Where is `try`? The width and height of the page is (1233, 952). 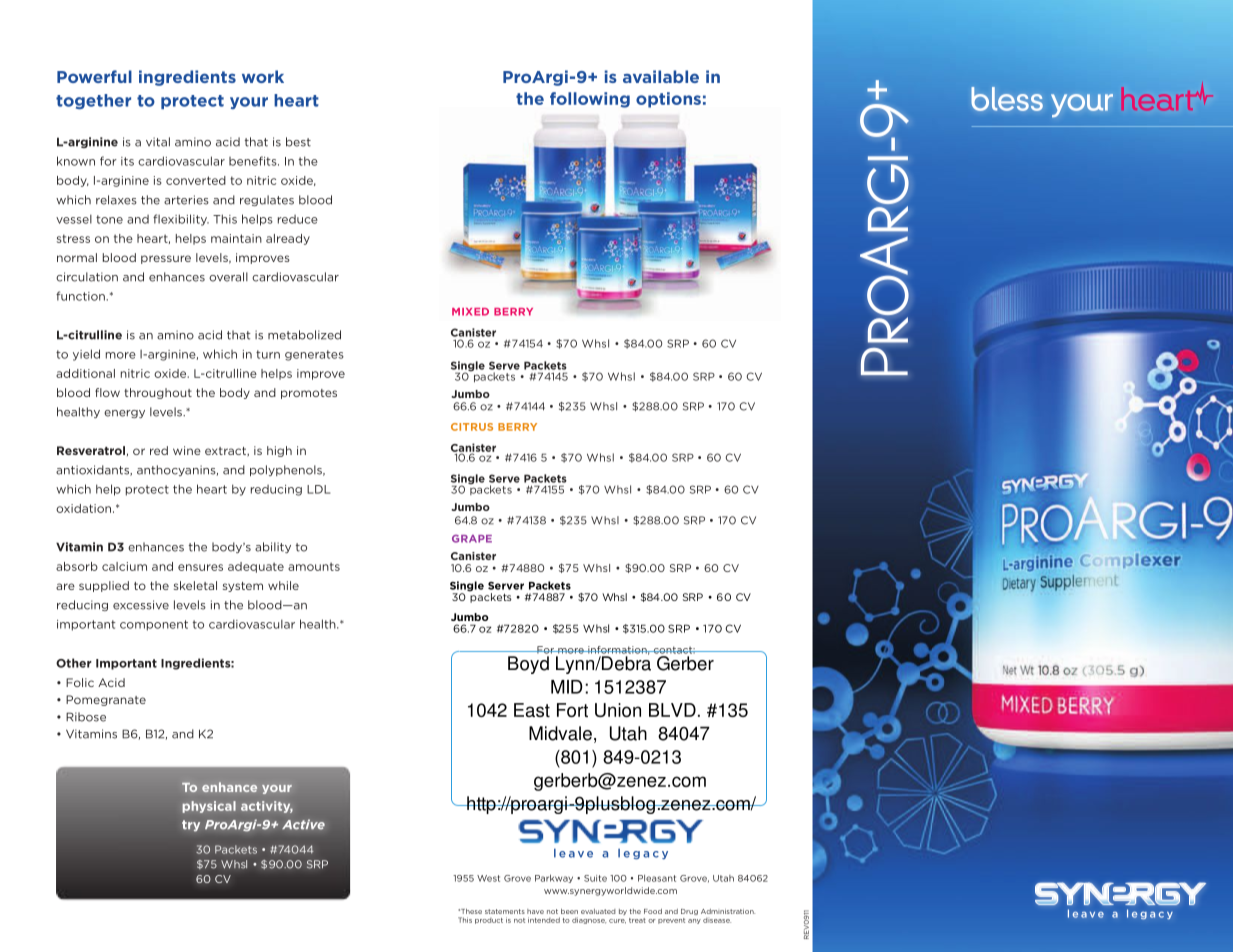
try is located at coordinates (191, 826).
